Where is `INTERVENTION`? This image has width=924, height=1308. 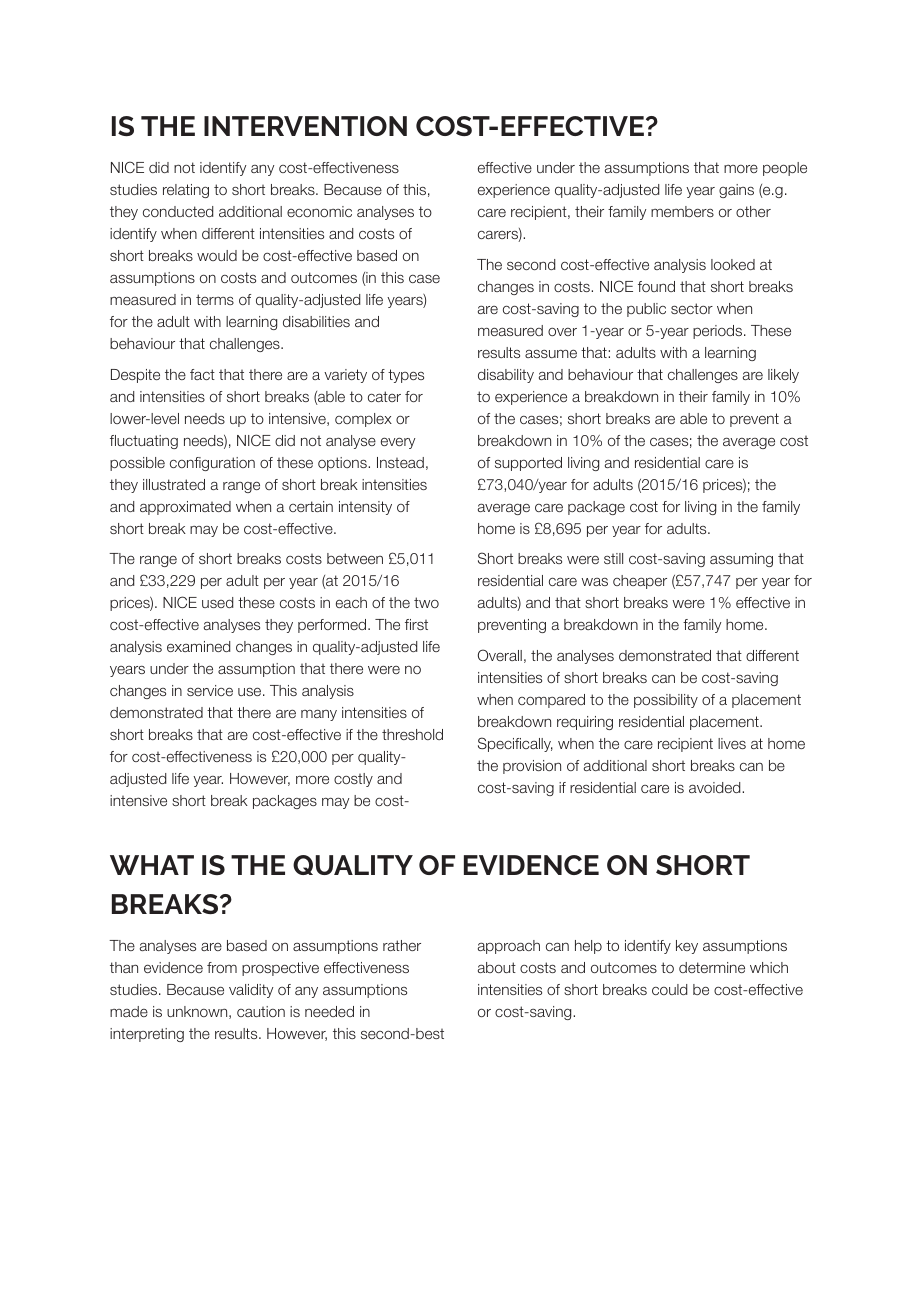
INTERVENTION is located at coordinates (305, 126).
